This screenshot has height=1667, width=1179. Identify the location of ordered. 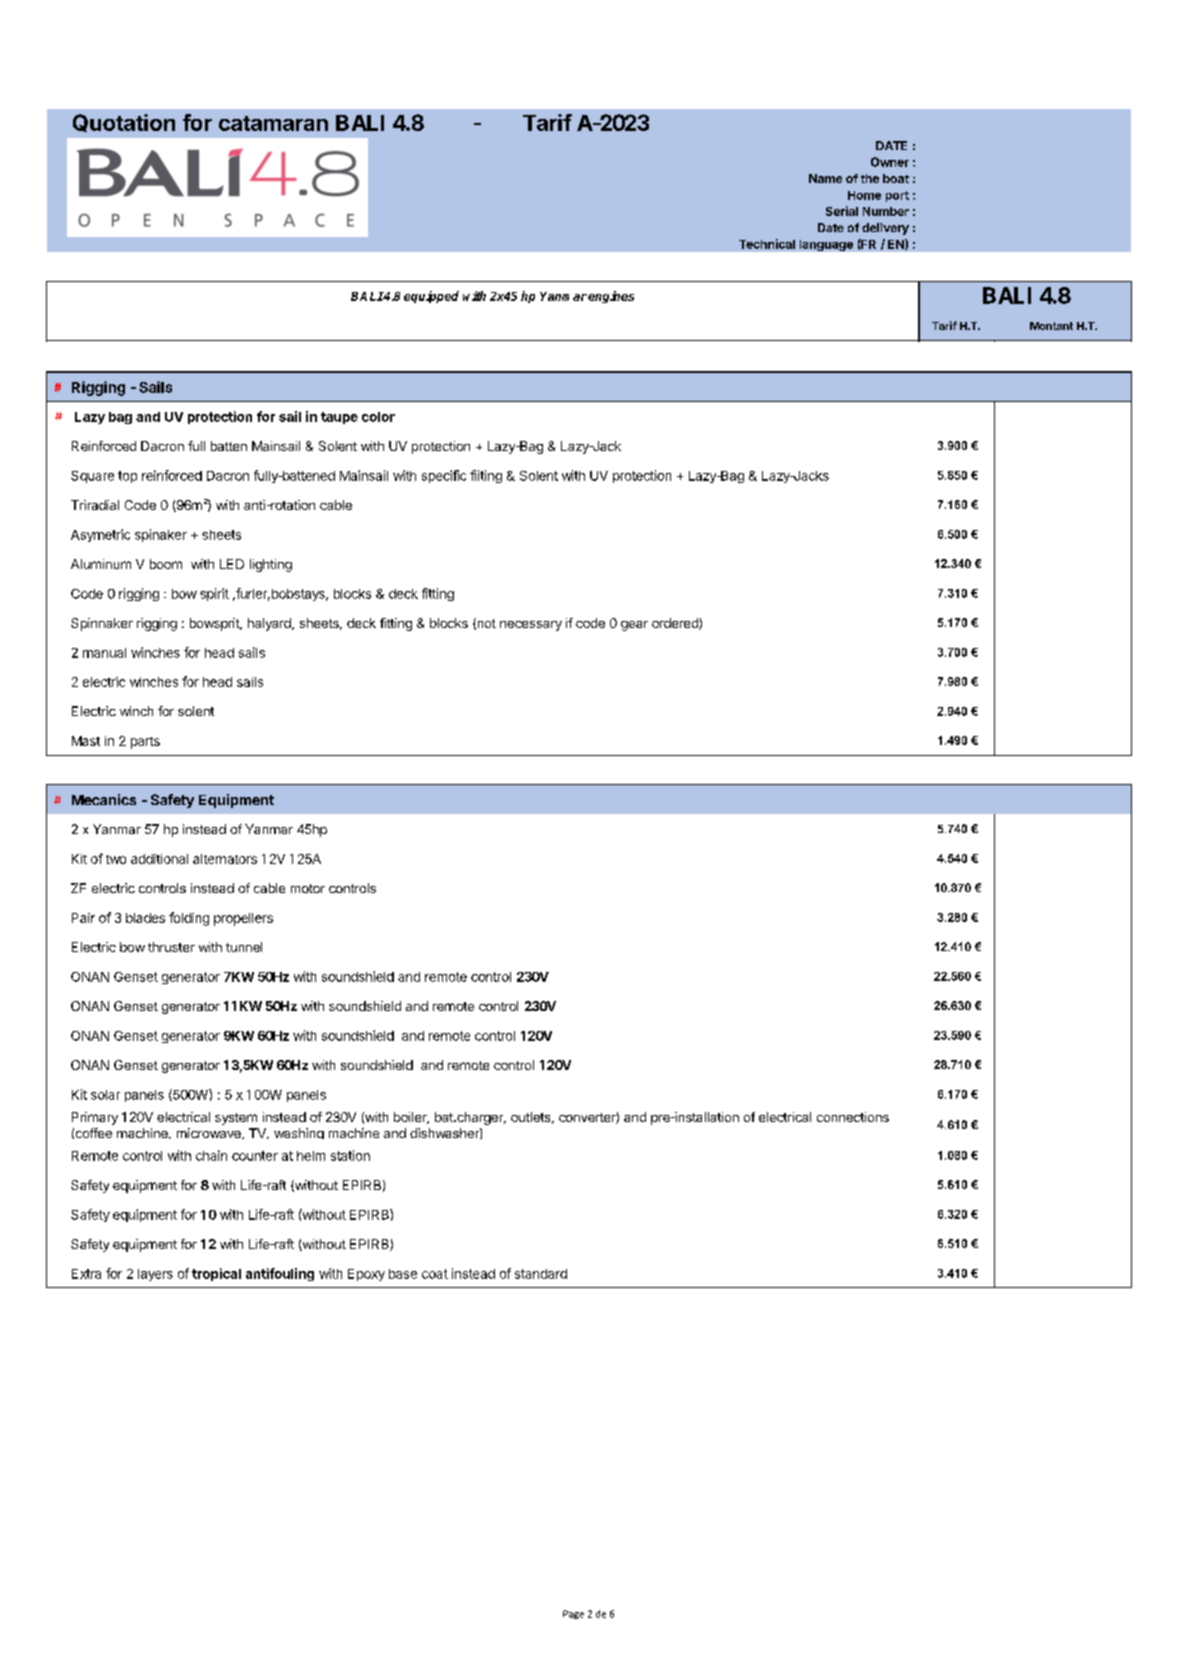
(676, 624).
